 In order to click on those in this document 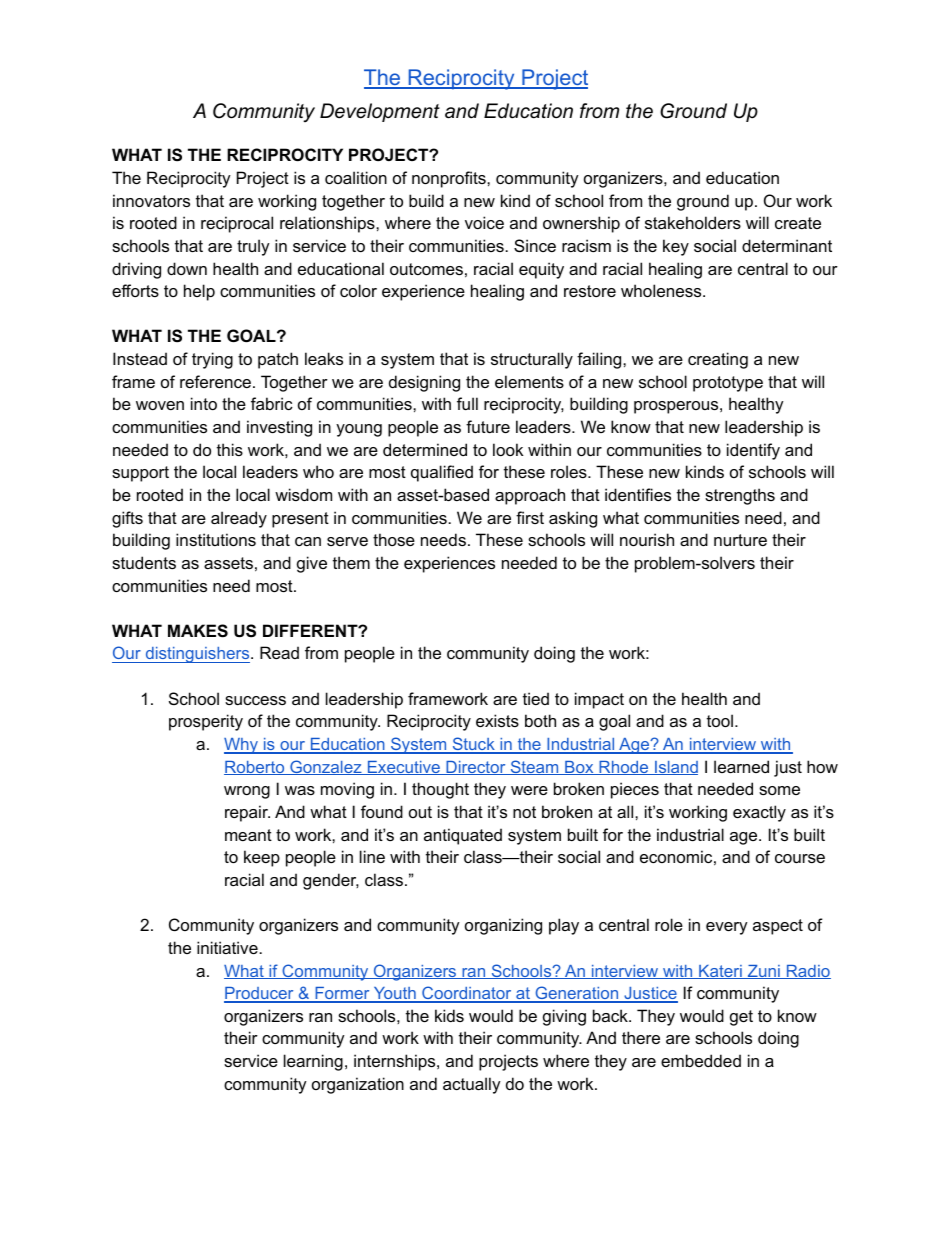, I will do `click(394, 539)`.
